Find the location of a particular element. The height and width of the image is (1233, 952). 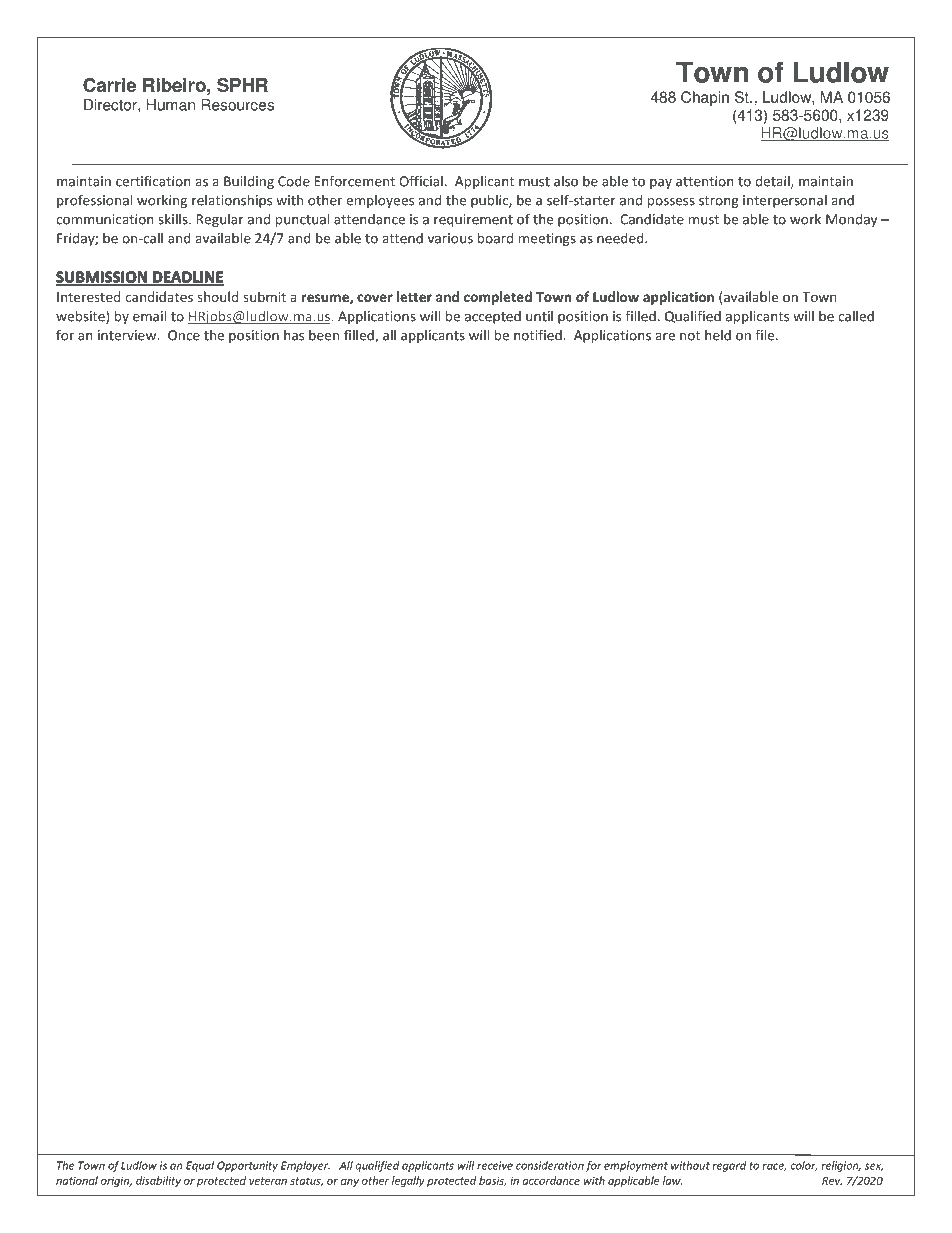

Human is located at coordinates (170, 105).
